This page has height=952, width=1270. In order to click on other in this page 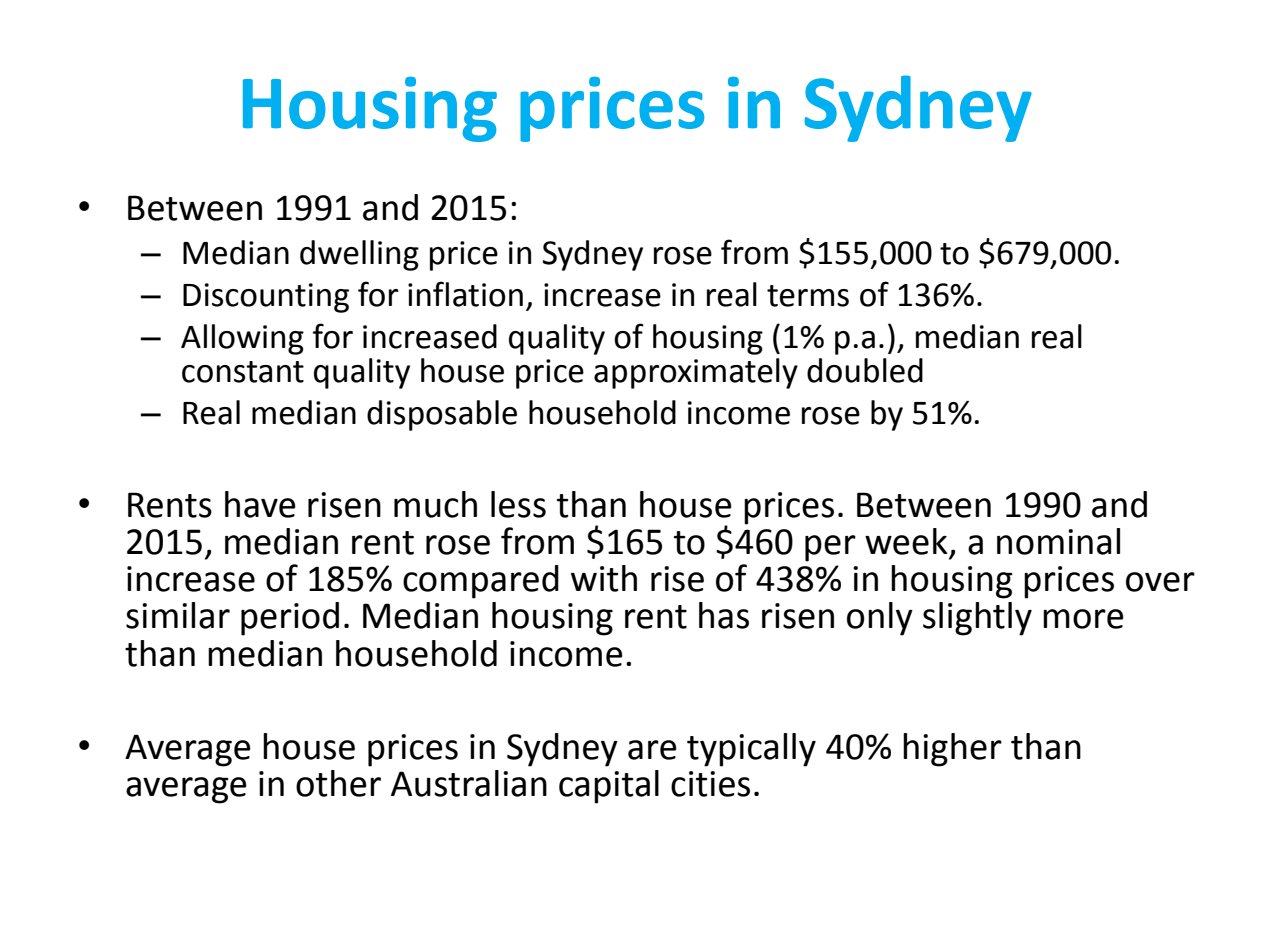, I will do `click(338, 783)`.
